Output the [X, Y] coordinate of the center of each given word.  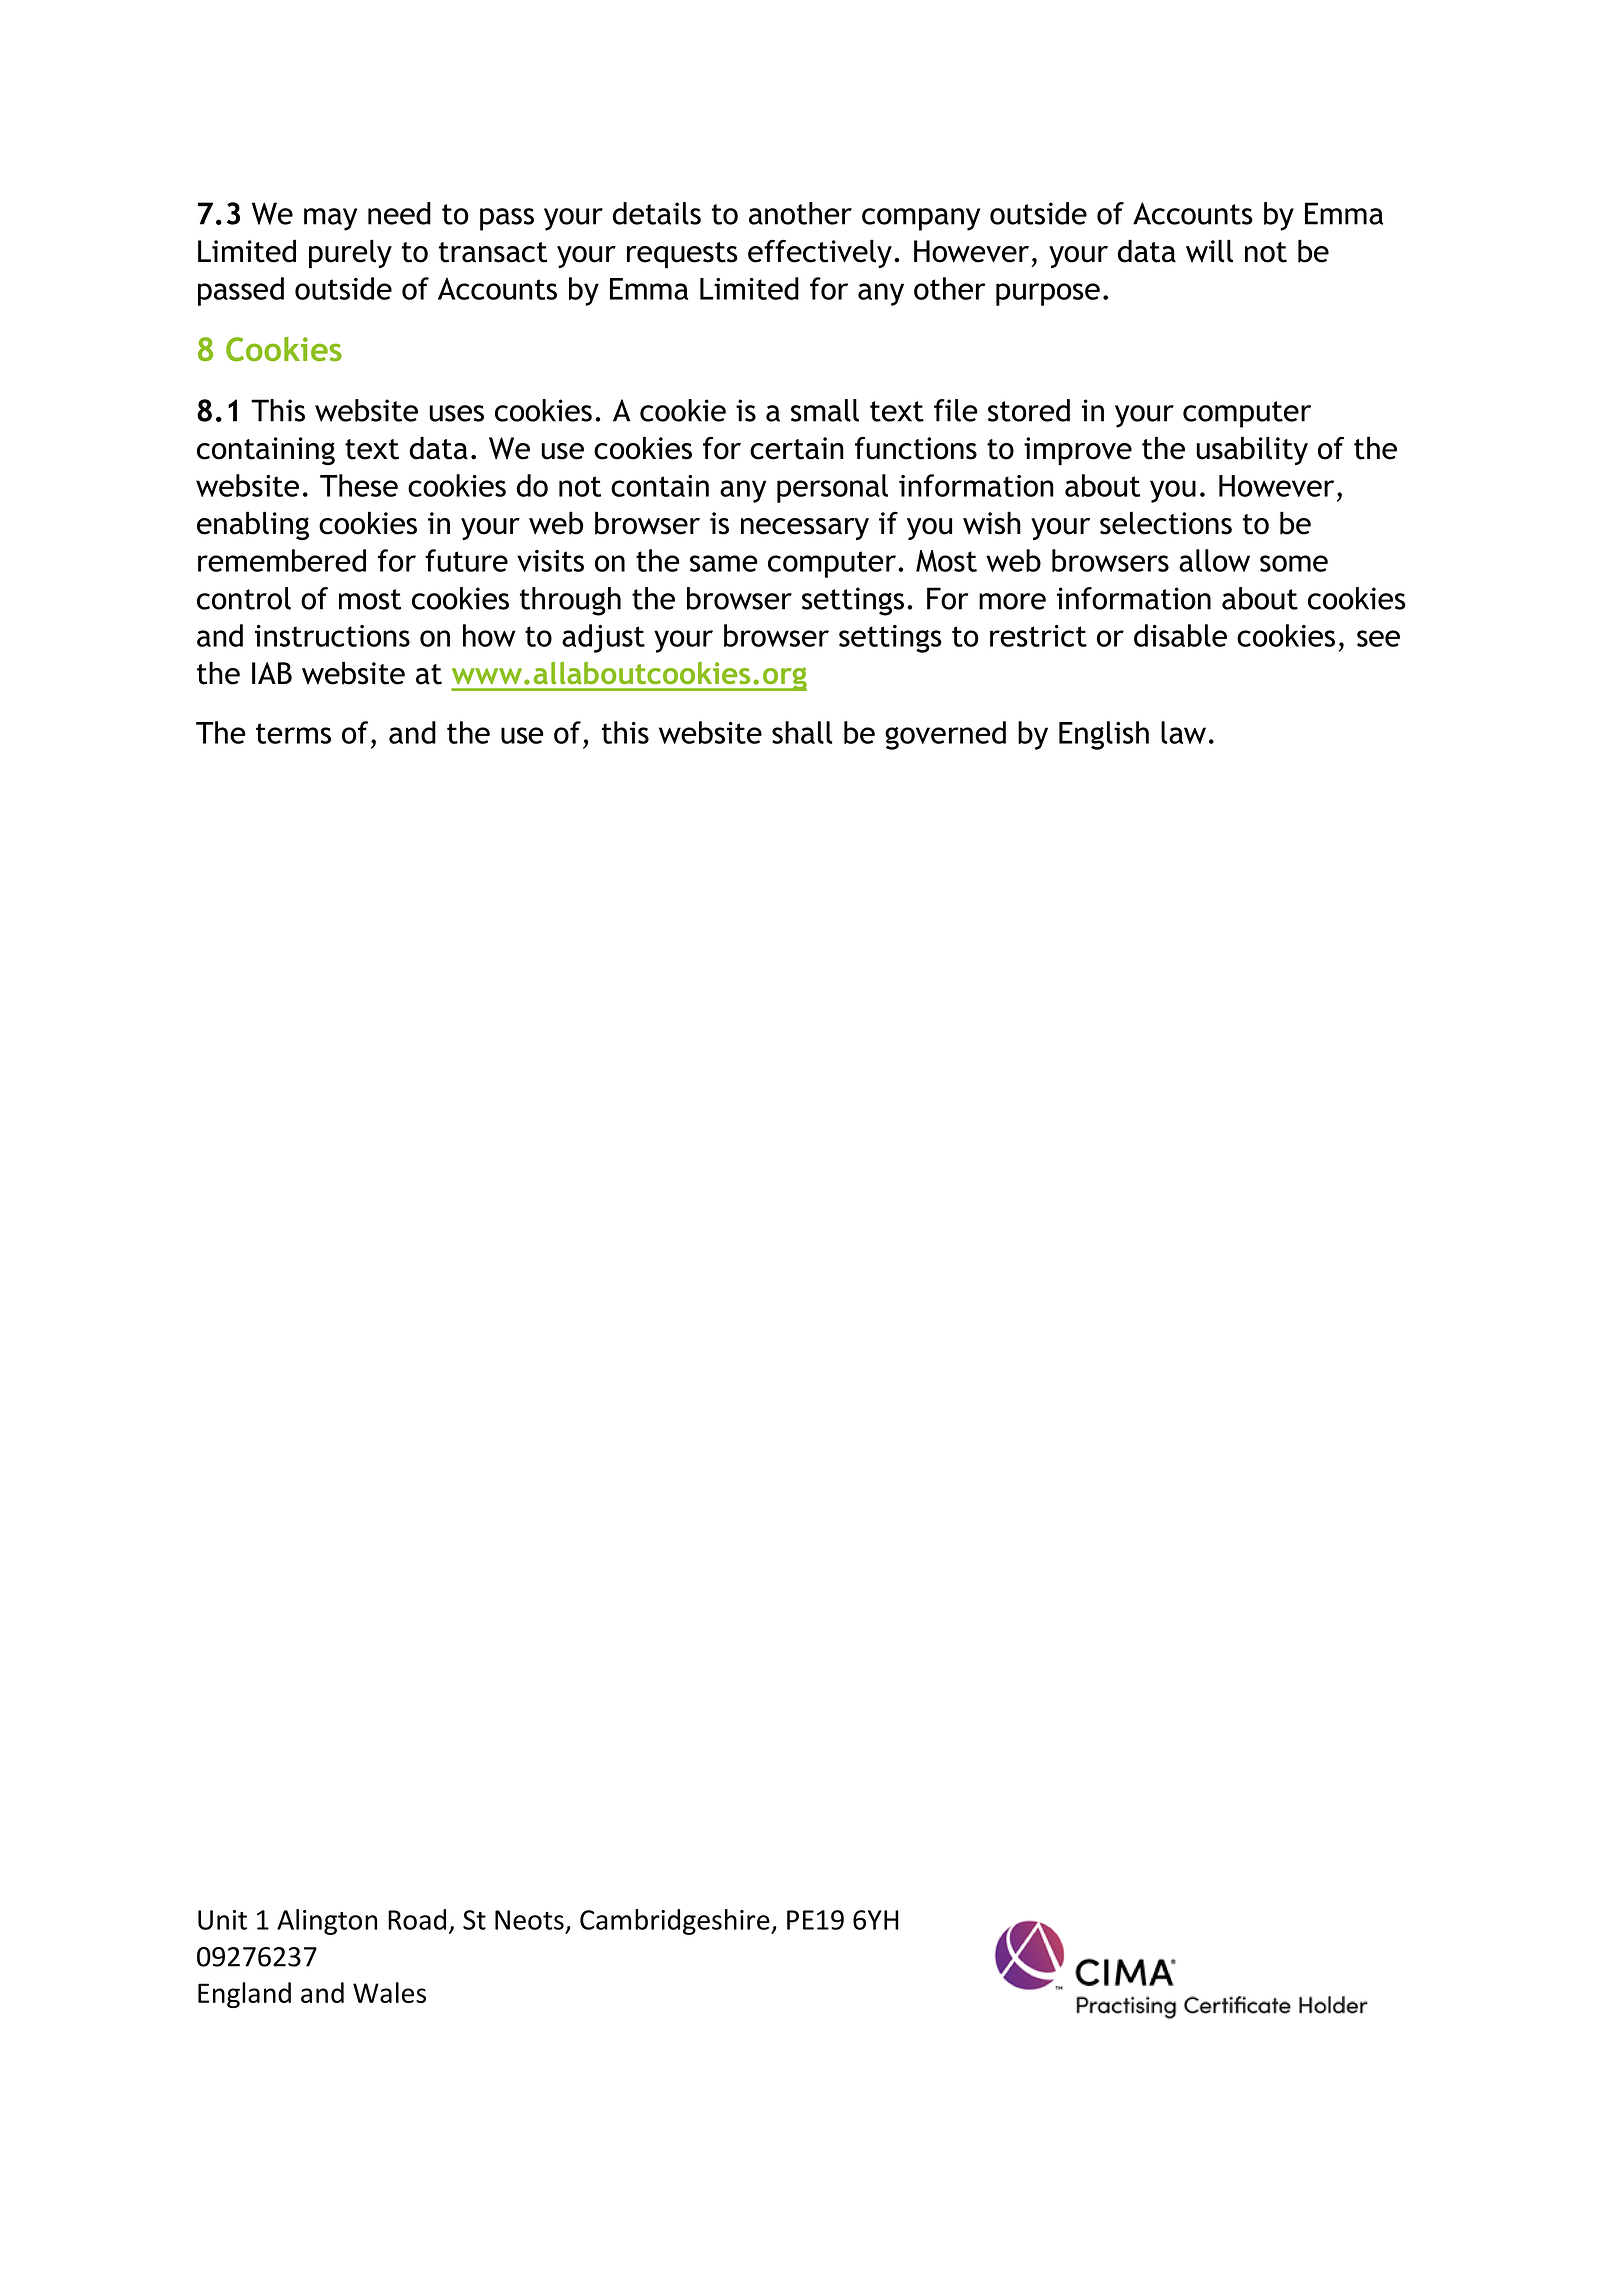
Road [417, 1919]
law [1183, 732]
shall [802, 732]
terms [293, 733]
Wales [389, 1992]
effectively [820, 253]
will [1209, 251]
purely [350, 254]
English [1104, 735]
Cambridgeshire [676, 1922]
